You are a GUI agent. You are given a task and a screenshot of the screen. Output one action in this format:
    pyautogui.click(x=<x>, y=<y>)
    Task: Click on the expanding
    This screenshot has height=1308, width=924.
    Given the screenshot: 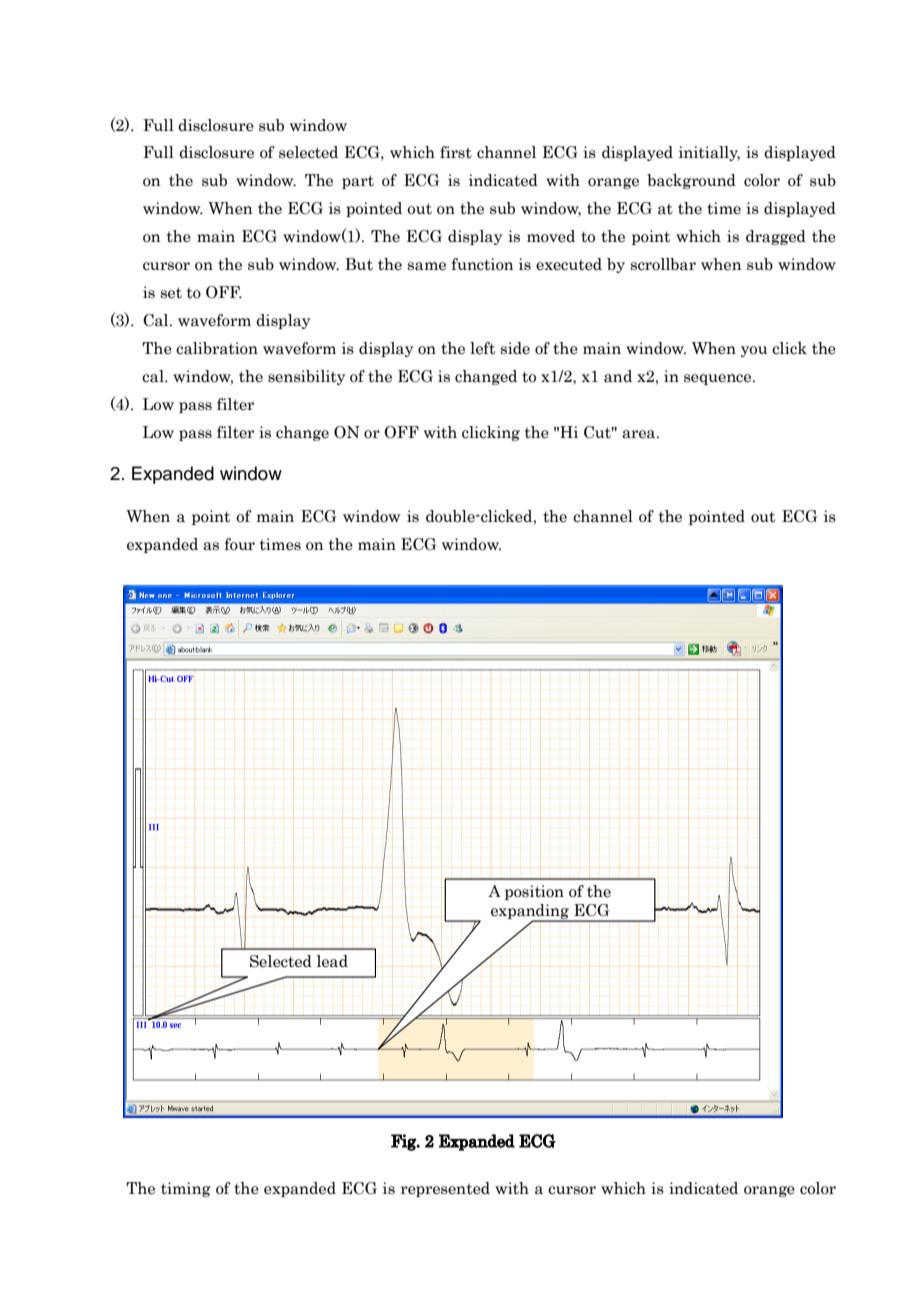 What is the action you would take?
    pyautogui.click(x=531, y=913)
